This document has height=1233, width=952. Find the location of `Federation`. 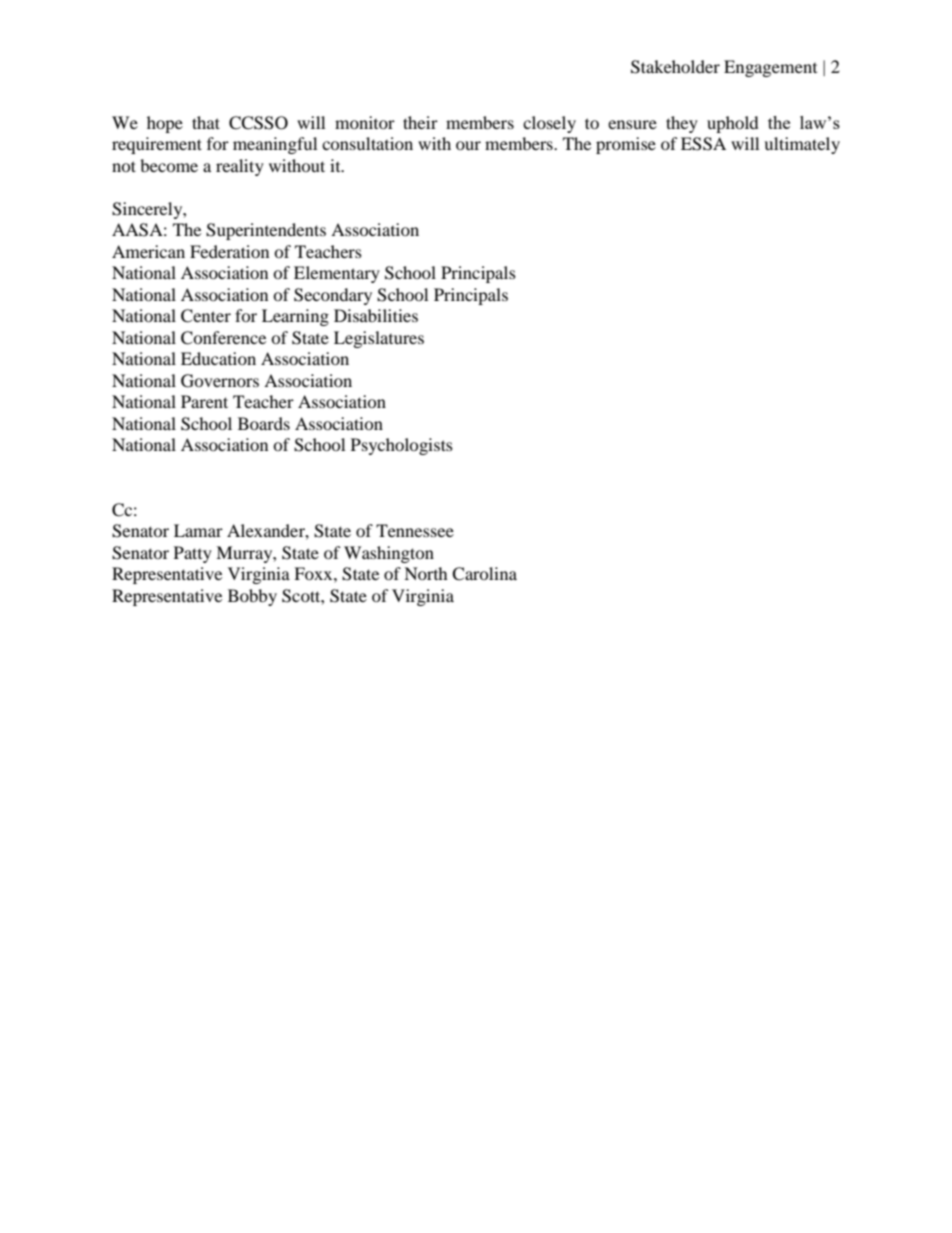

Federation is located at coordinates (229, 251).
